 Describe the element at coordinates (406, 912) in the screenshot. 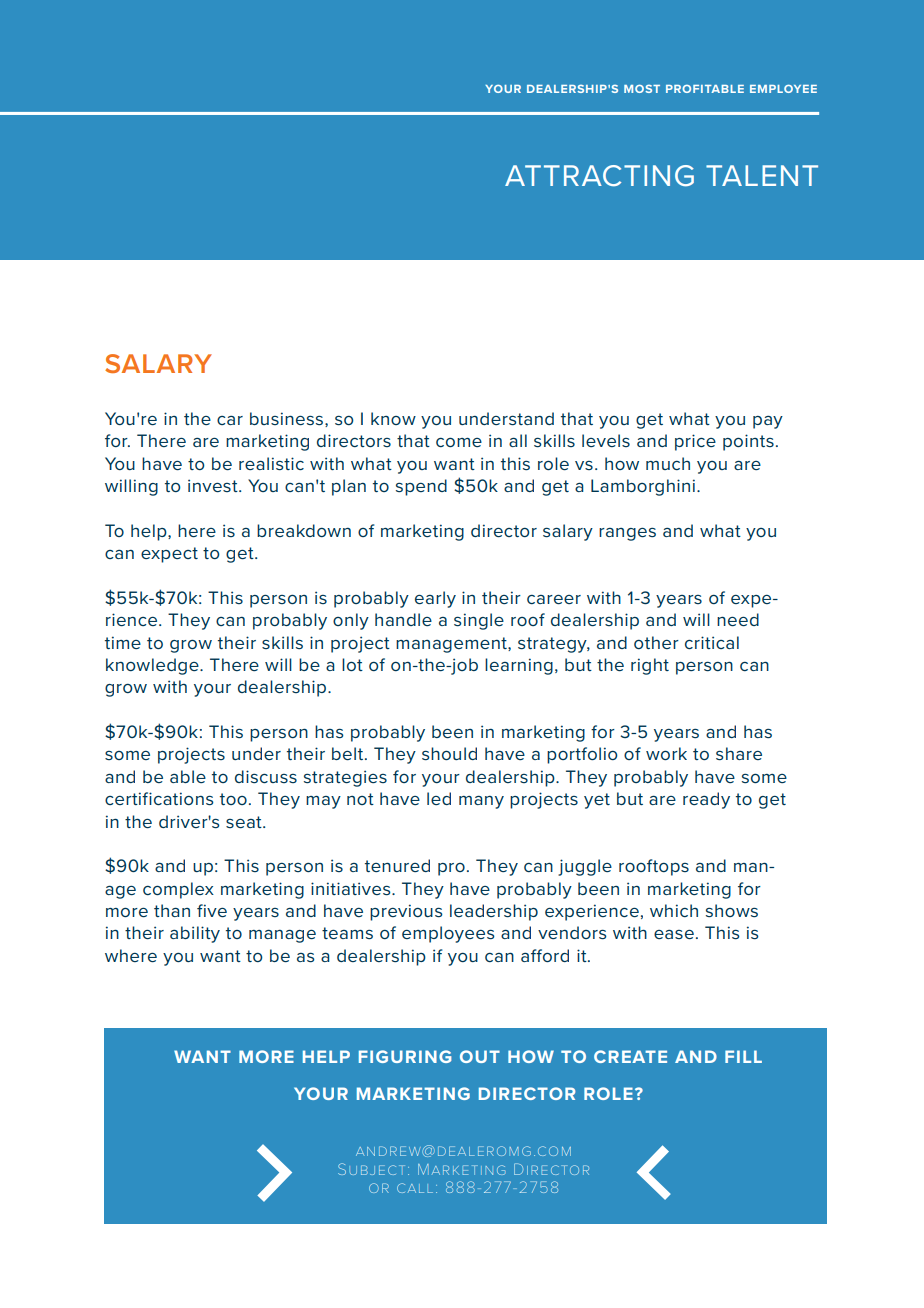

I see `previous` at that location.
